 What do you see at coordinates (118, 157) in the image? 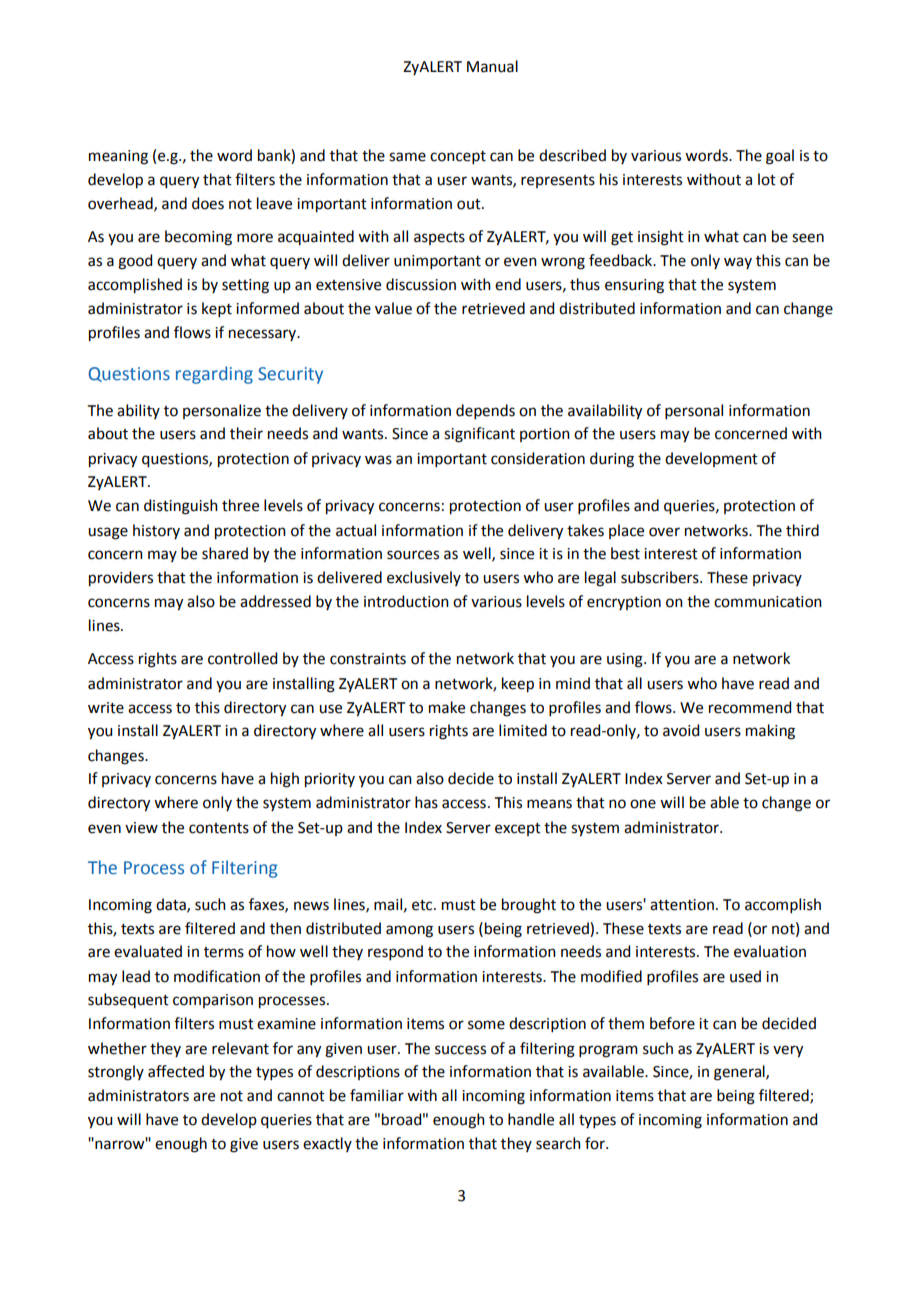
I see `meaning` at bounding box center [118, 157].
